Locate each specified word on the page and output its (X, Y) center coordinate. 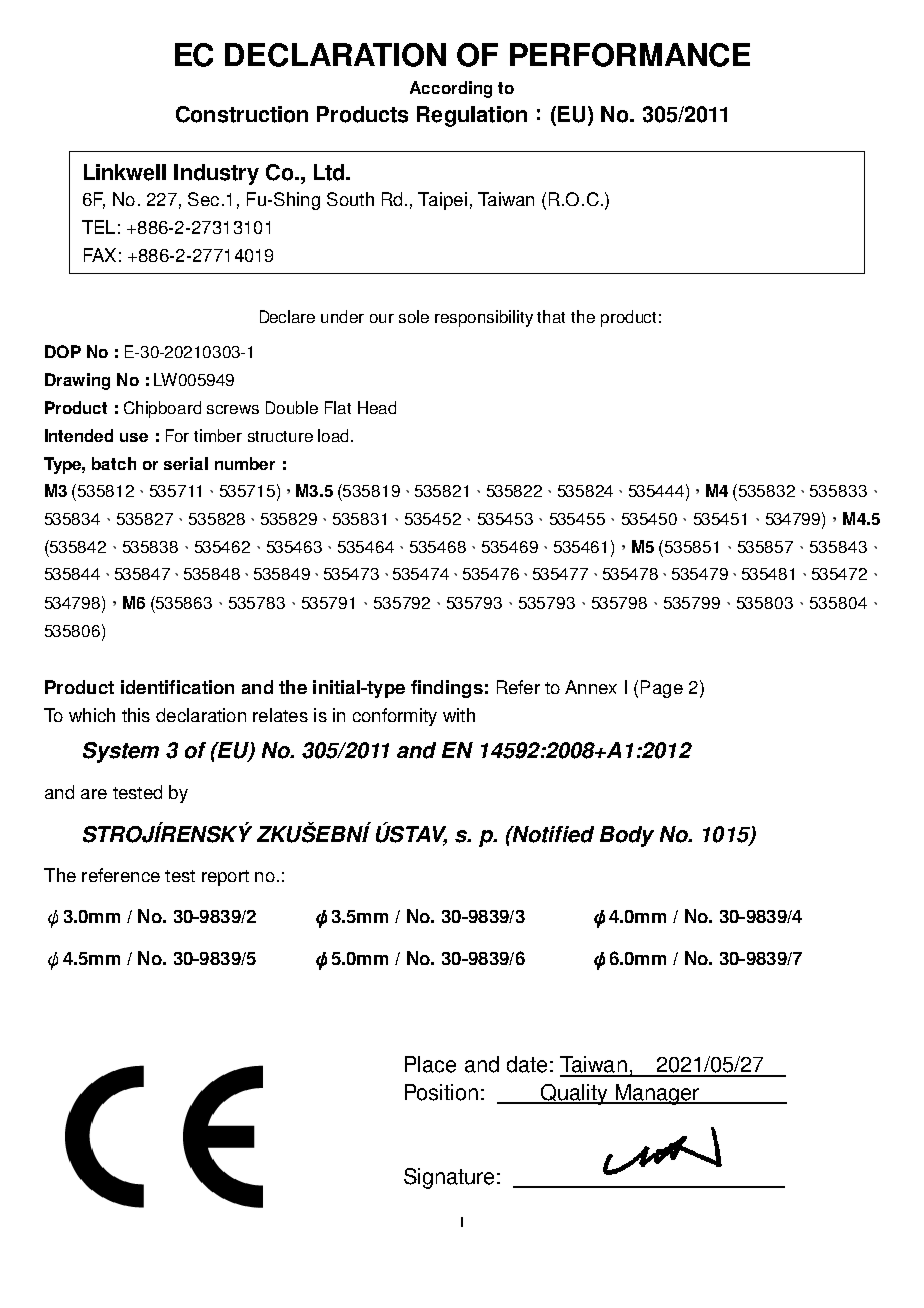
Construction (242, 114)
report (225, 878)
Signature (449, 1178)
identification (177, 687)
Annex (591, 687)
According (451, 89)
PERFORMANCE (630, 55)
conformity (395, 717)
